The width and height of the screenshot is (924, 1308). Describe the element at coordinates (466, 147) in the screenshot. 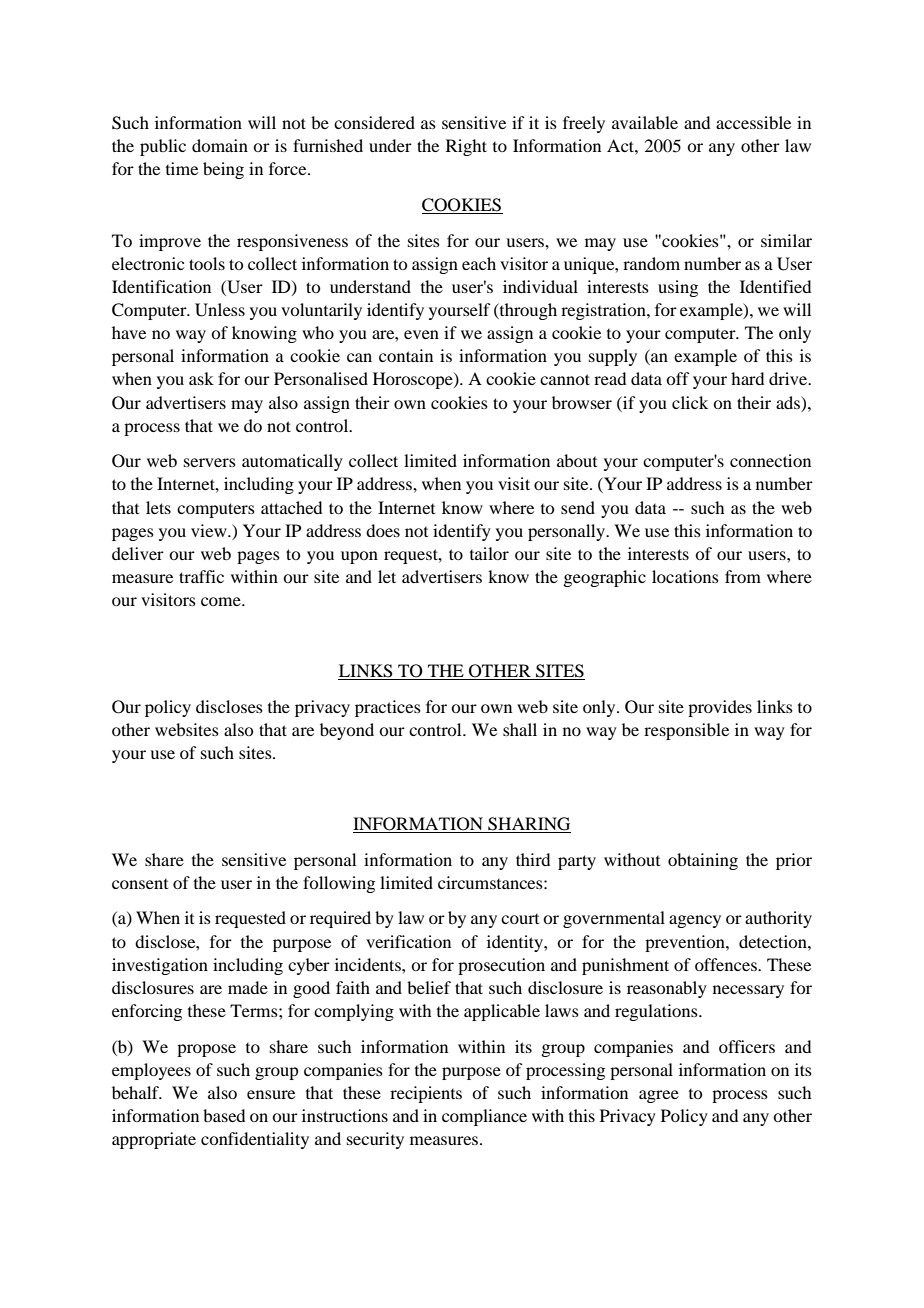

I see `Right` at that location.
